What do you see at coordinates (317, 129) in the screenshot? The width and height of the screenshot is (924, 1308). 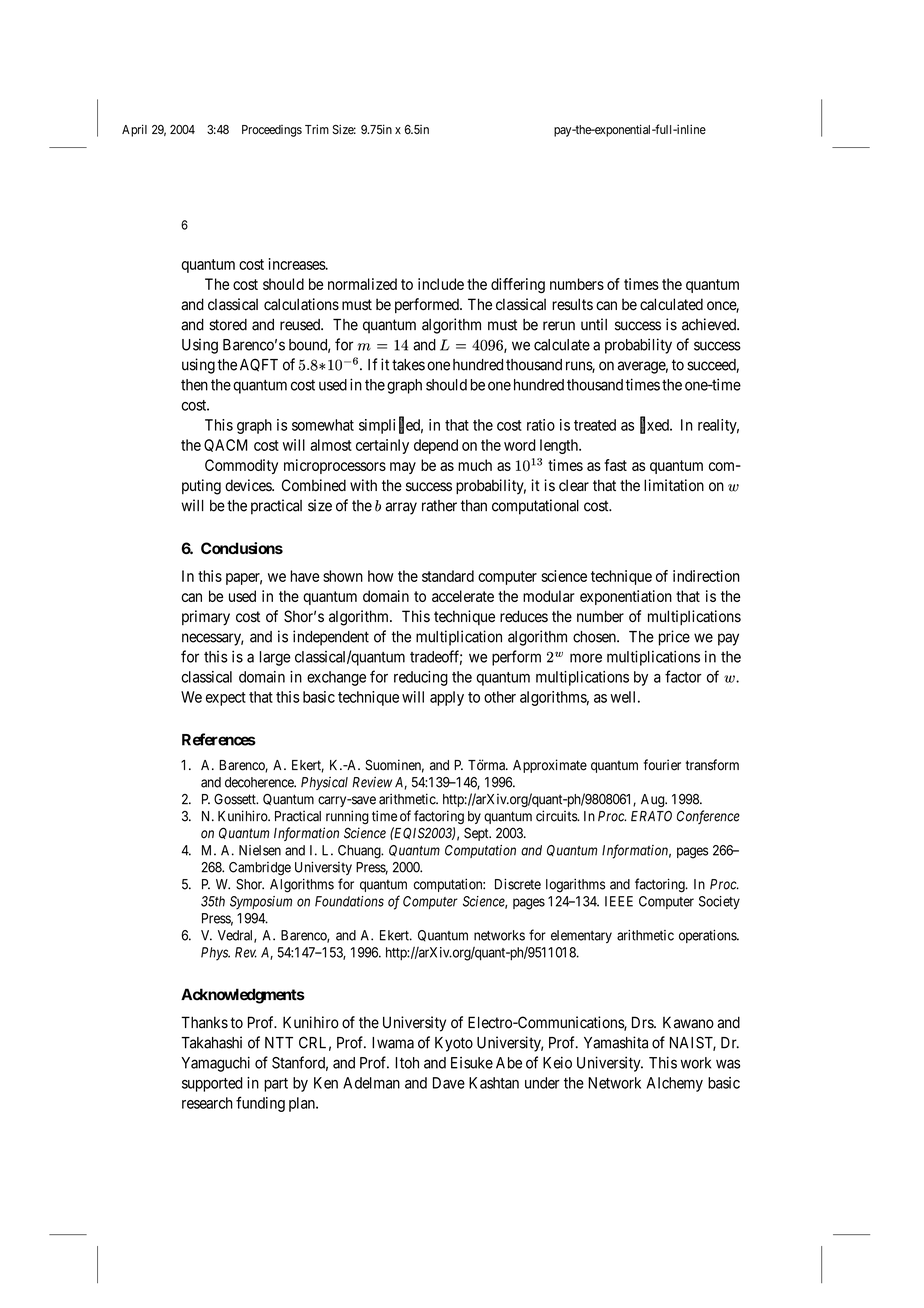 I see `Trim` at bounding box center [317, 129].
